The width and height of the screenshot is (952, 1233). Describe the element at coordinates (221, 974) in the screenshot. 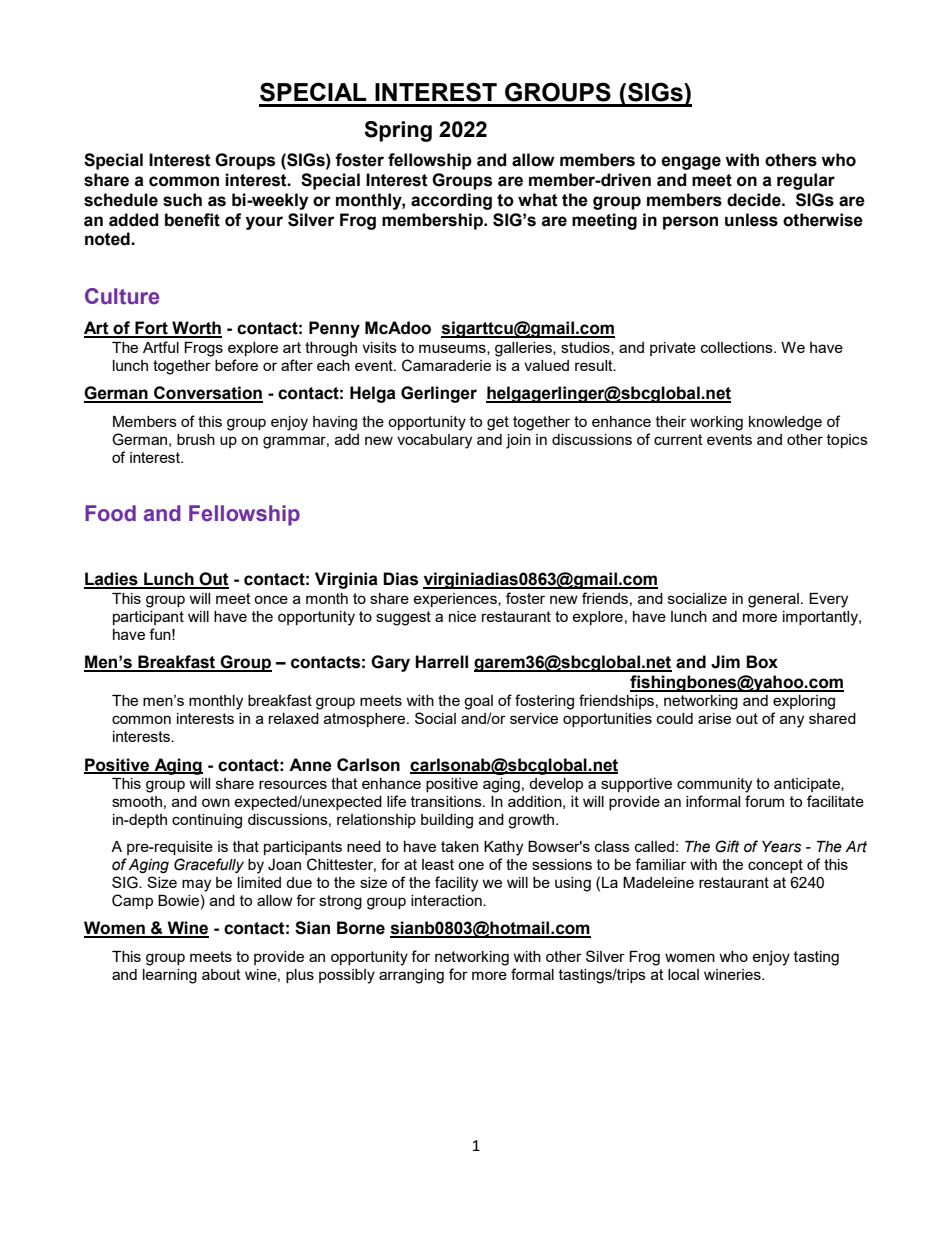

I see `about` at that location.
